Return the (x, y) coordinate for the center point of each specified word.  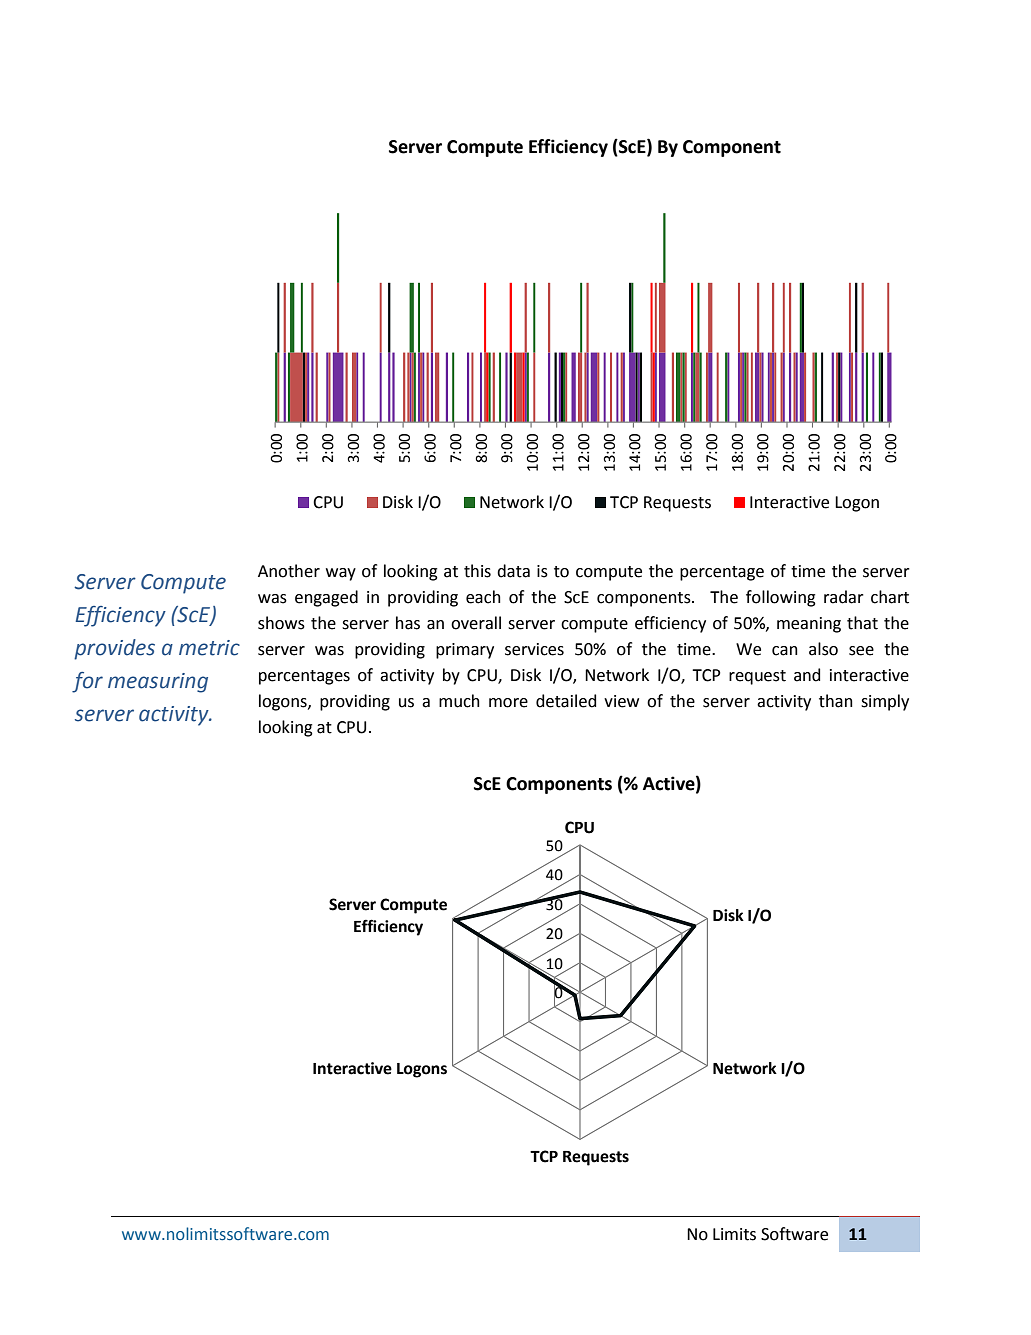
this (477, 571)
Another (289, 571)
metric (209, 648)
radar (844, 597)
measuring (158, 683)
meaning (809, 625)
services (534, 649)
